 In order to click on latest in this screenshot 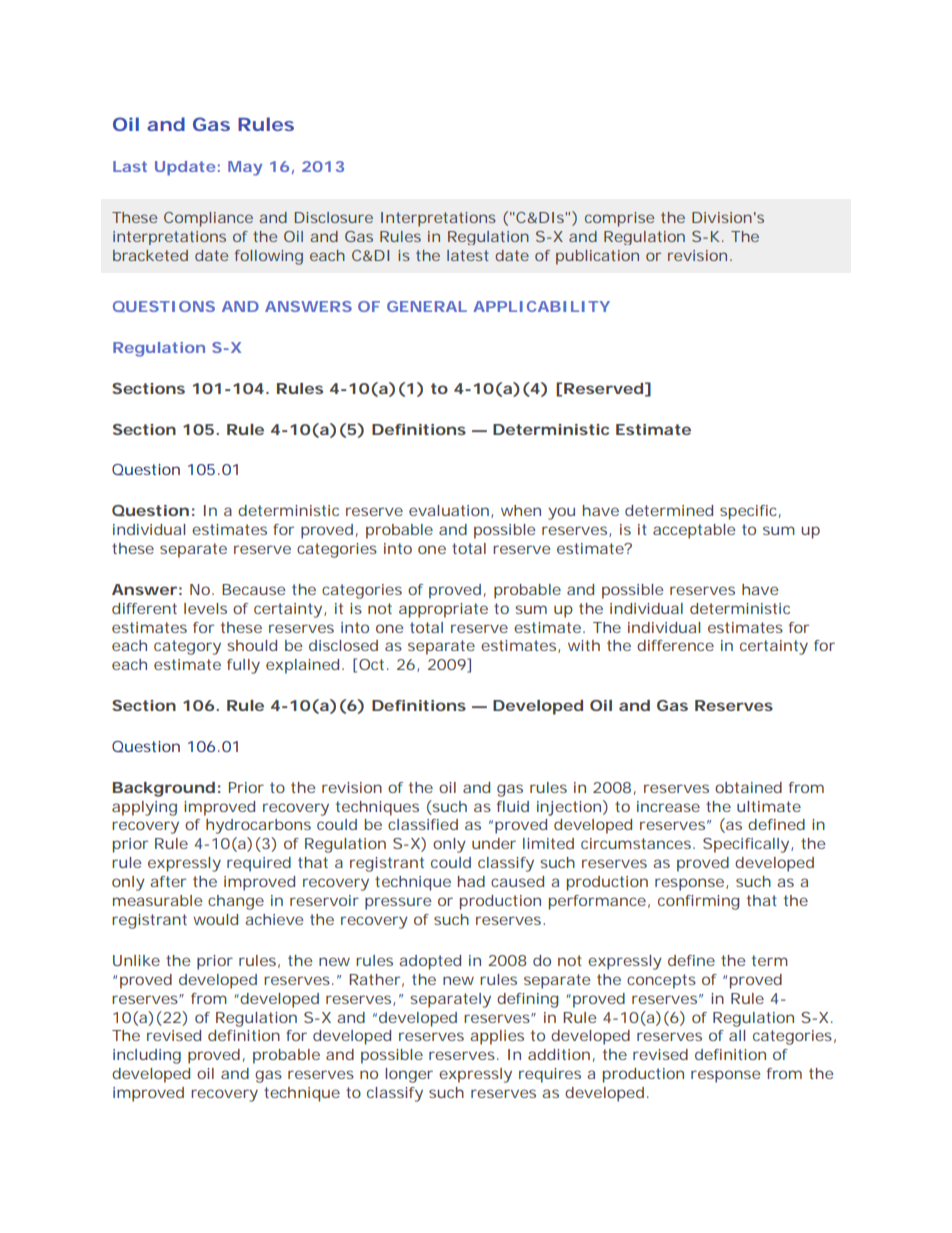, I will do `click(468, 255)`.
